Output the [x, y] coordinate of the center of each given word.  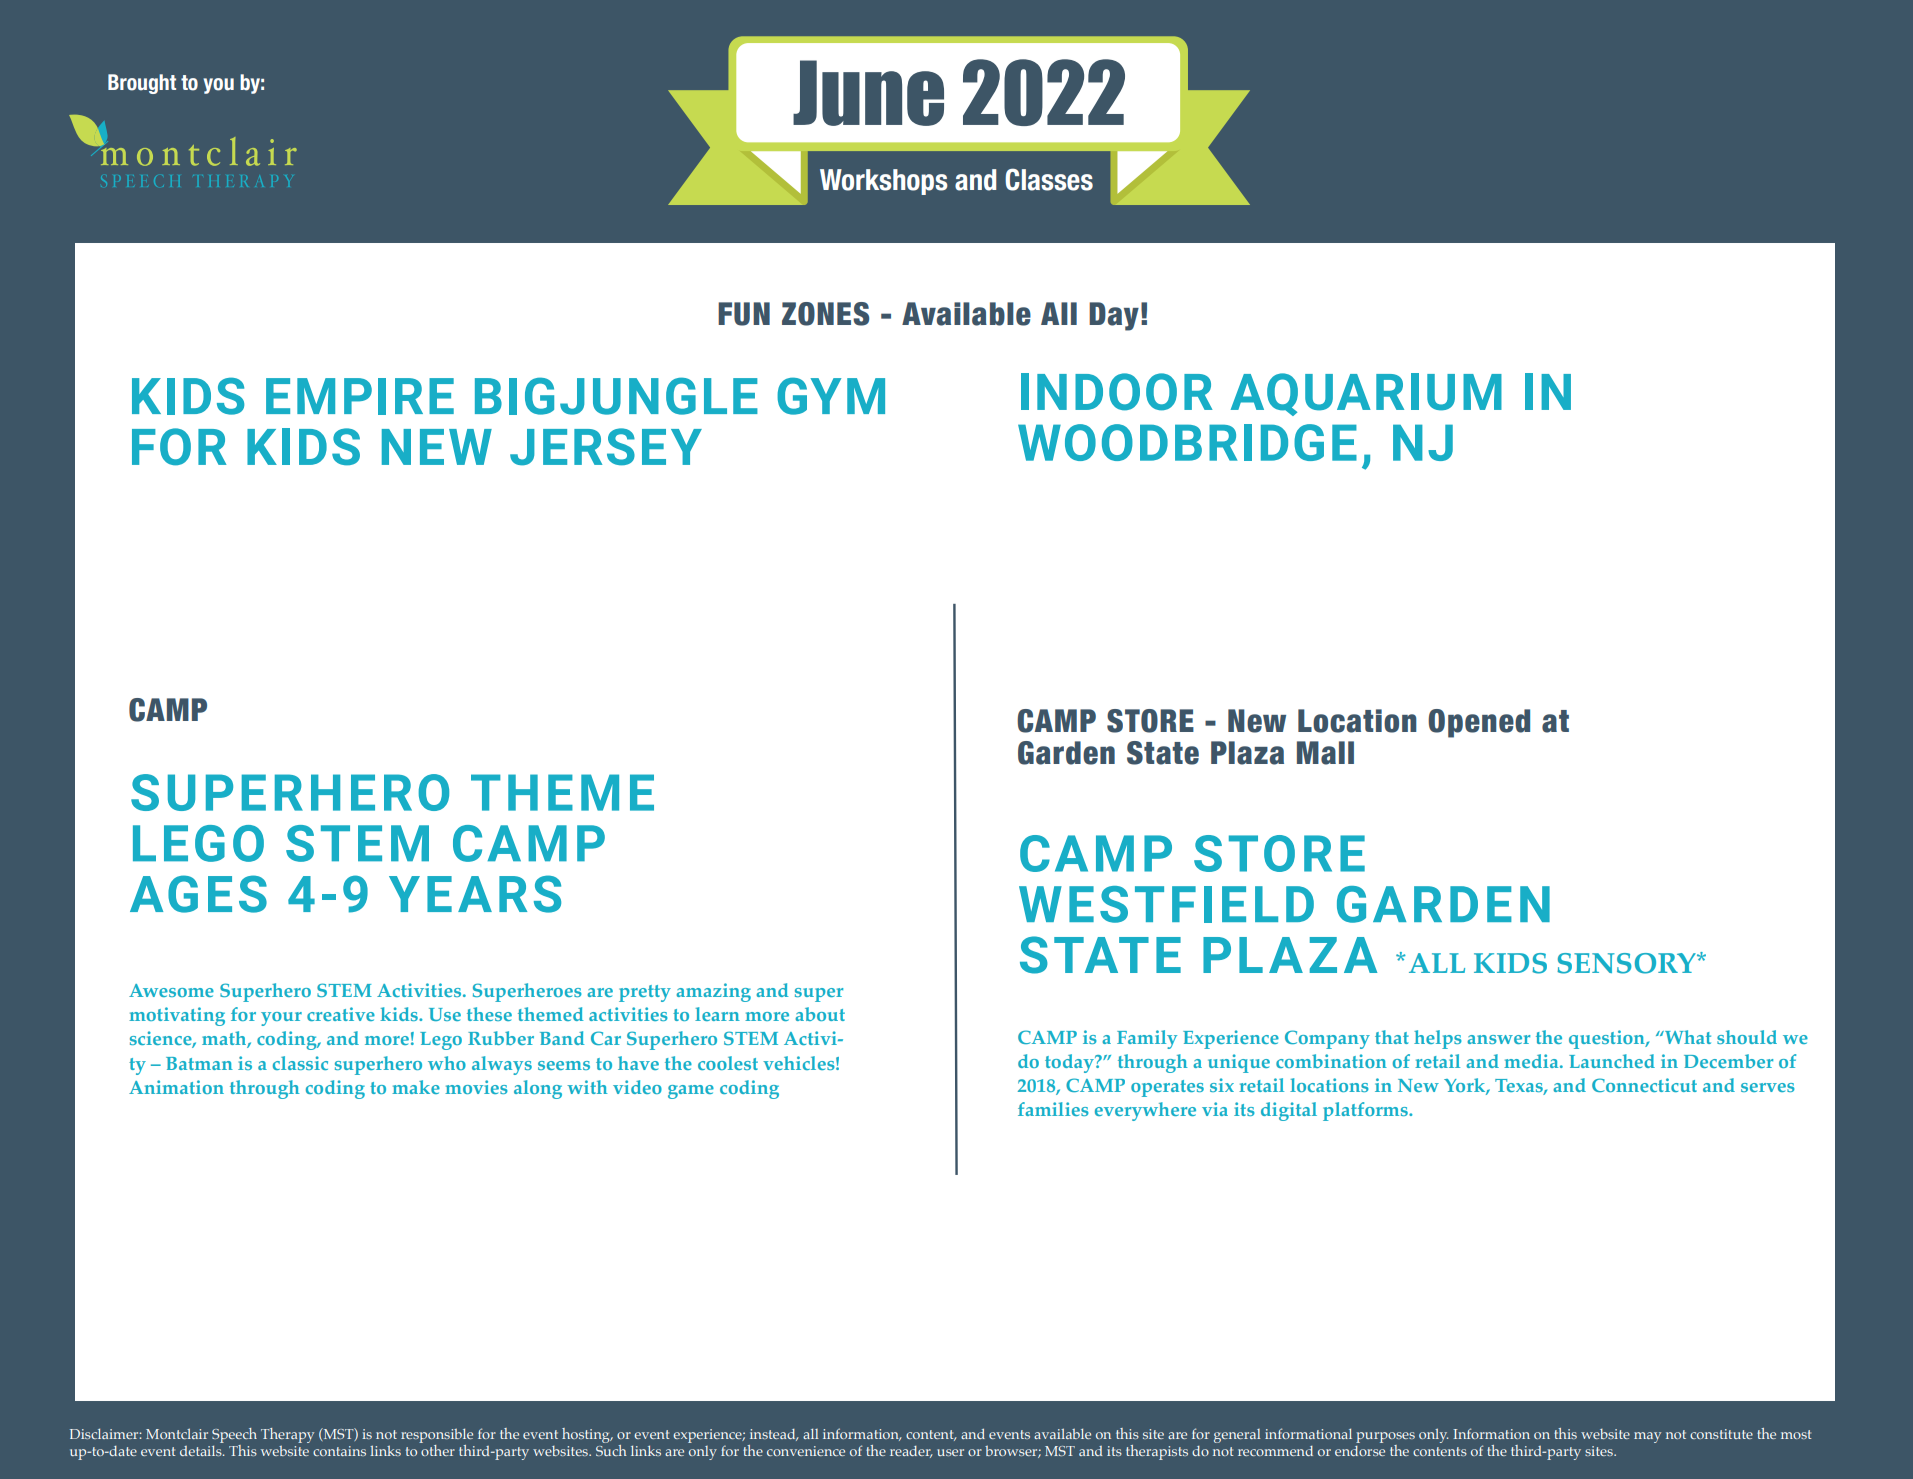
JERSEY [606, 447]
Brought [142, 84]
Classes [1049, 179]
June [868, 93]
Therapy [287, 1435]
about [820, 1014]
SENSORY [1627, 963]
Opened [1479, 723]
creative [341, 1014]
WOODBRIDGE [1187, 442]
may [1647, 1437]
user [950, 1452]
